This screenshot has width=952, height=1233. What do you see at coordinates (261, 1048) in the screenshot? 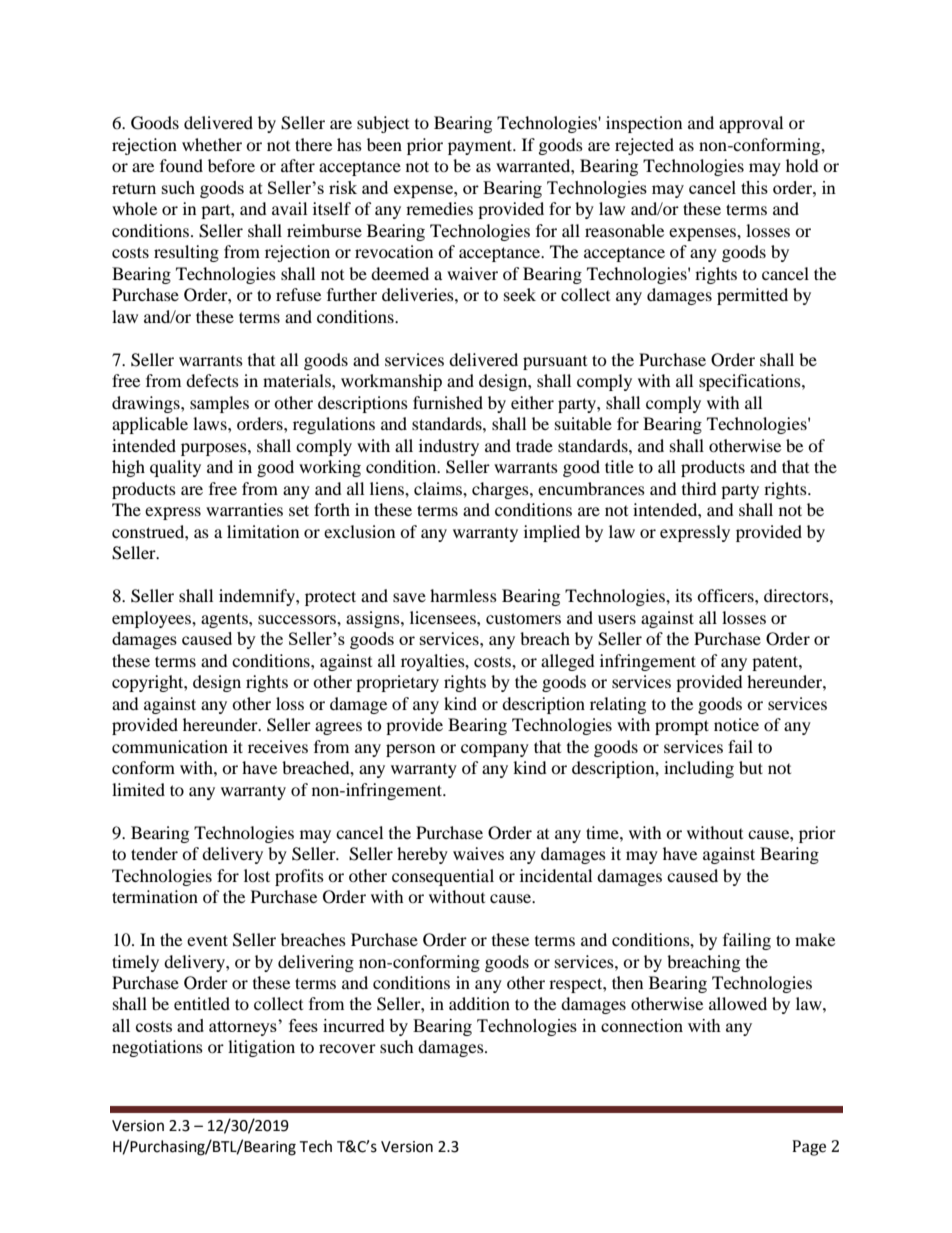
I see `litigation` at bounding box center [261, 1048].
